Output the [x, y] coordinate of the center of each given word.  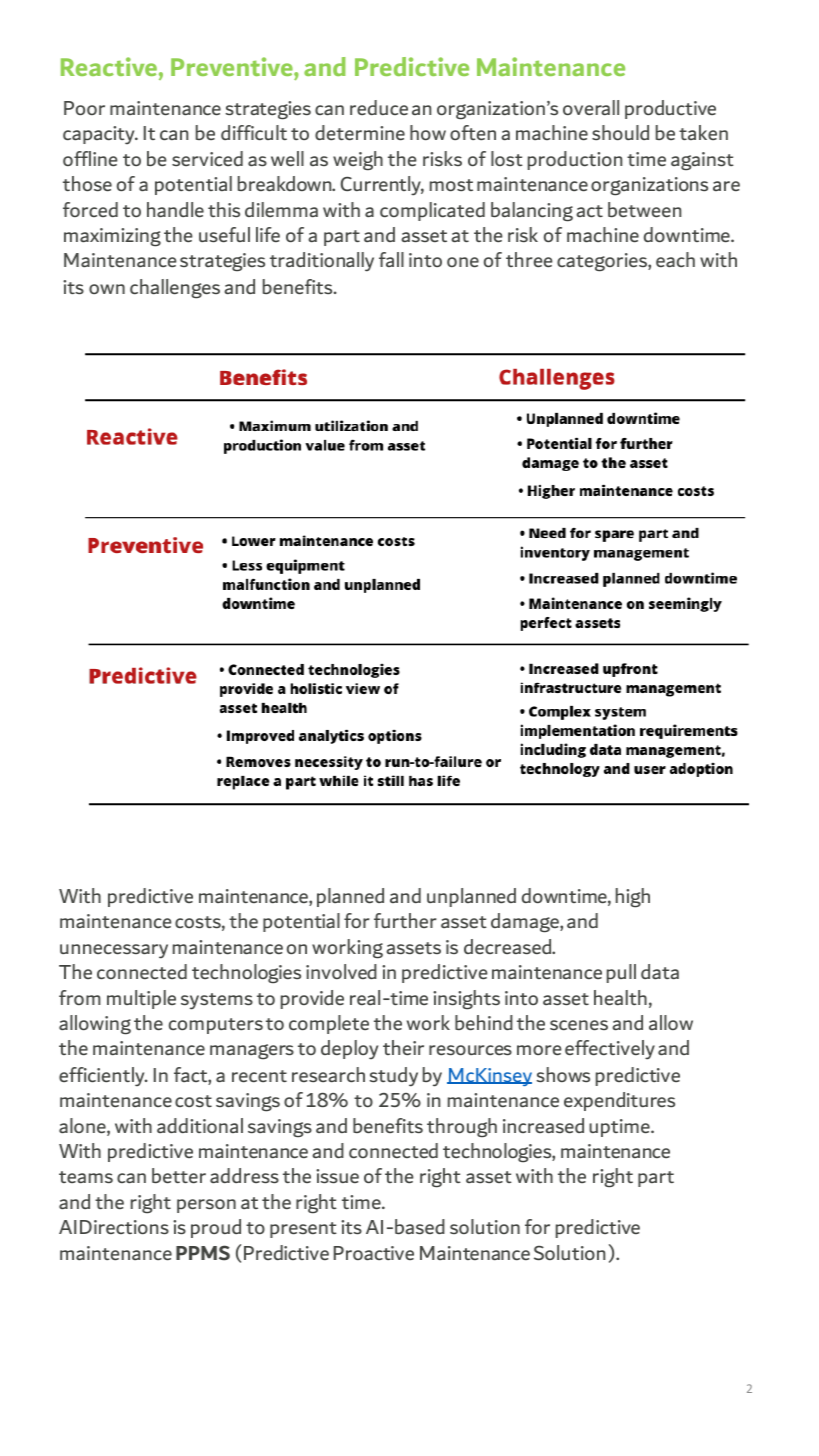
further [405, 920]
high [633, 898]
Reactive [109, 66]
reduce [379, 107]
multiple [141, 999]
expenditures [619, 1101]
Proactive [374, 1253]
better [179, 1175]
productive [670, 109]
